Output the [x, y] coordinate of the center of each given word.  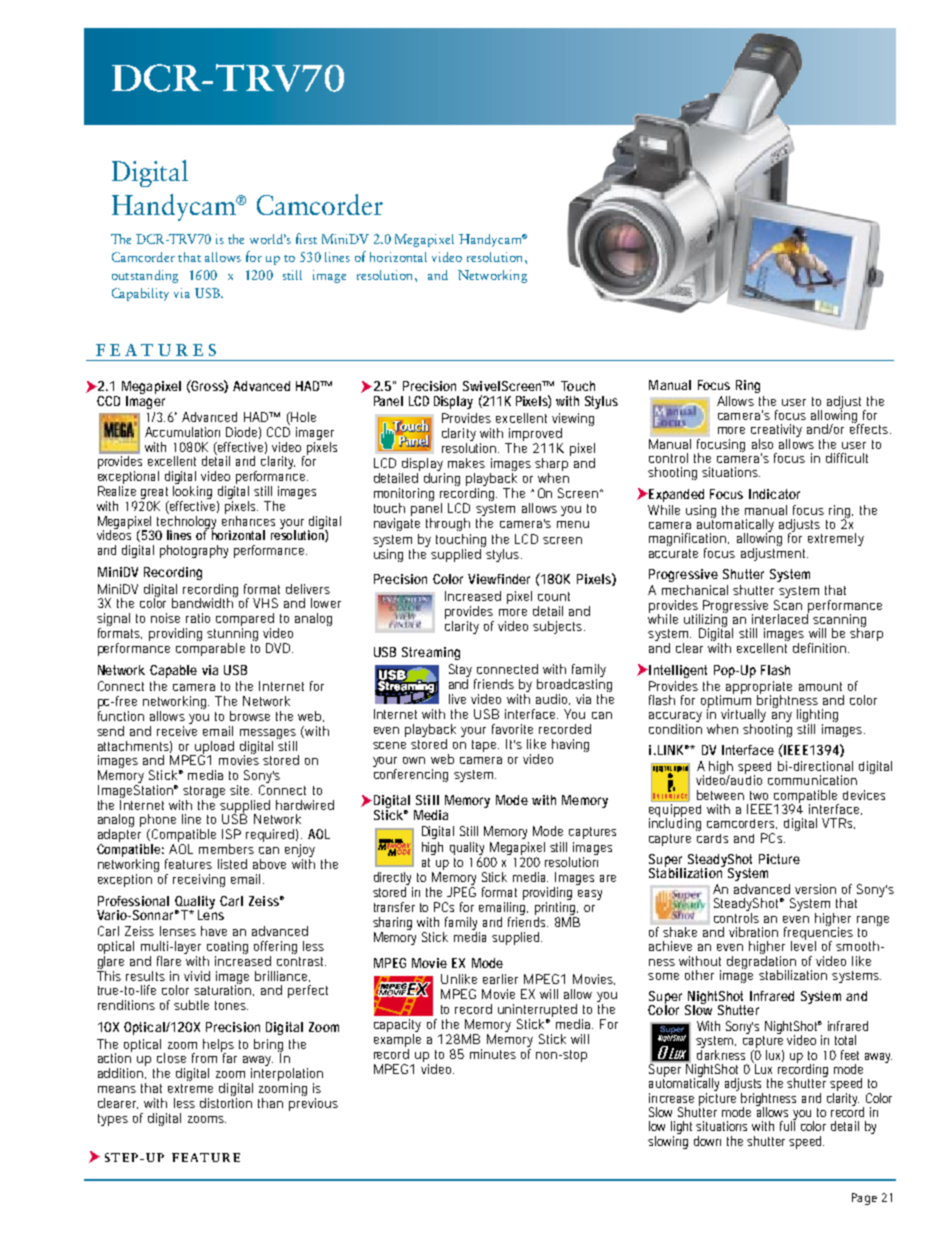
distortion [226, 1103]
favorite [512, 729]
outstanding [145, 276]
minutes [493, 1054]
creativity [776, 432]
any [782, 718]
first [306, 238]
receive [177, 729]
